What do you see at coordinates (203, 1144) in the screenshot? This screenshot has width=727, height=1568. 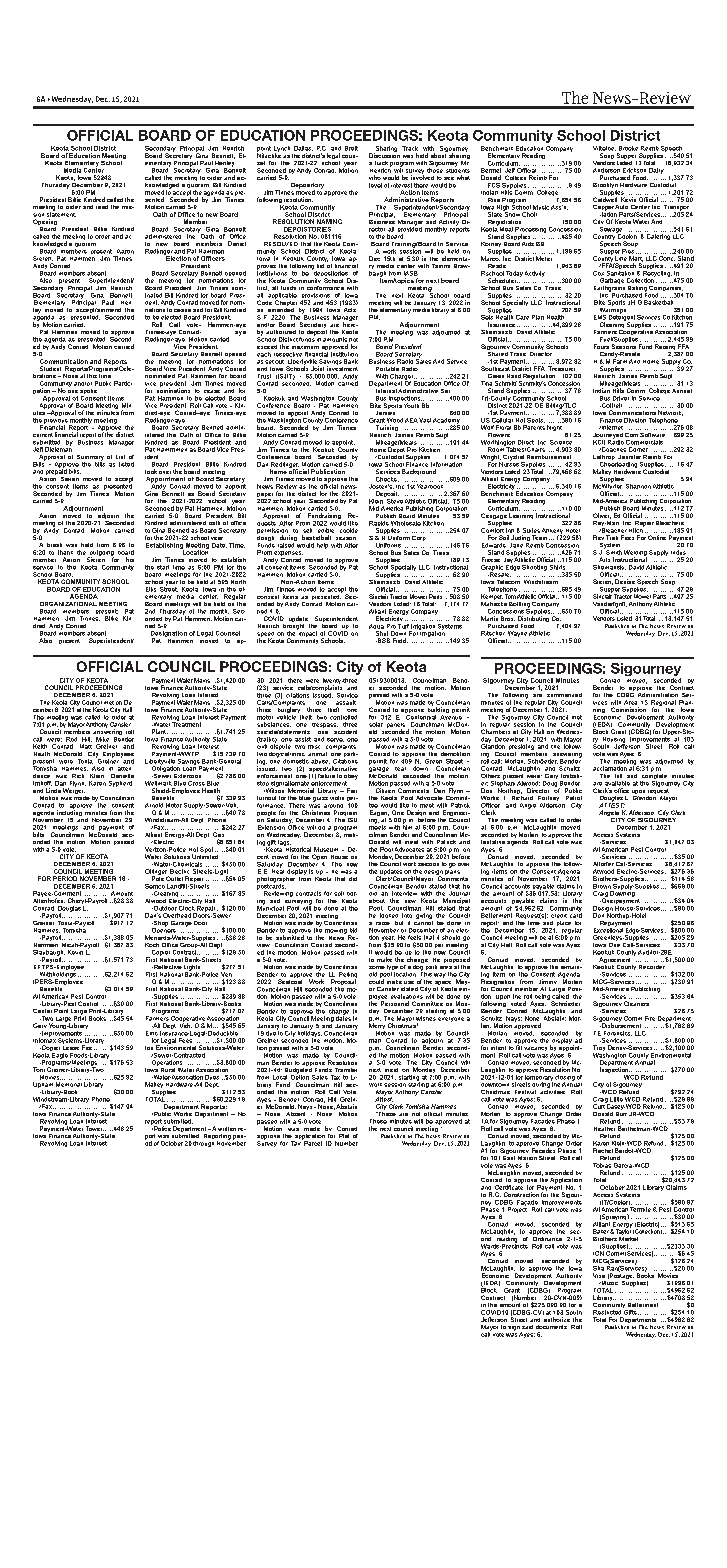 I see `through` at bounding box center [203, 1144].
